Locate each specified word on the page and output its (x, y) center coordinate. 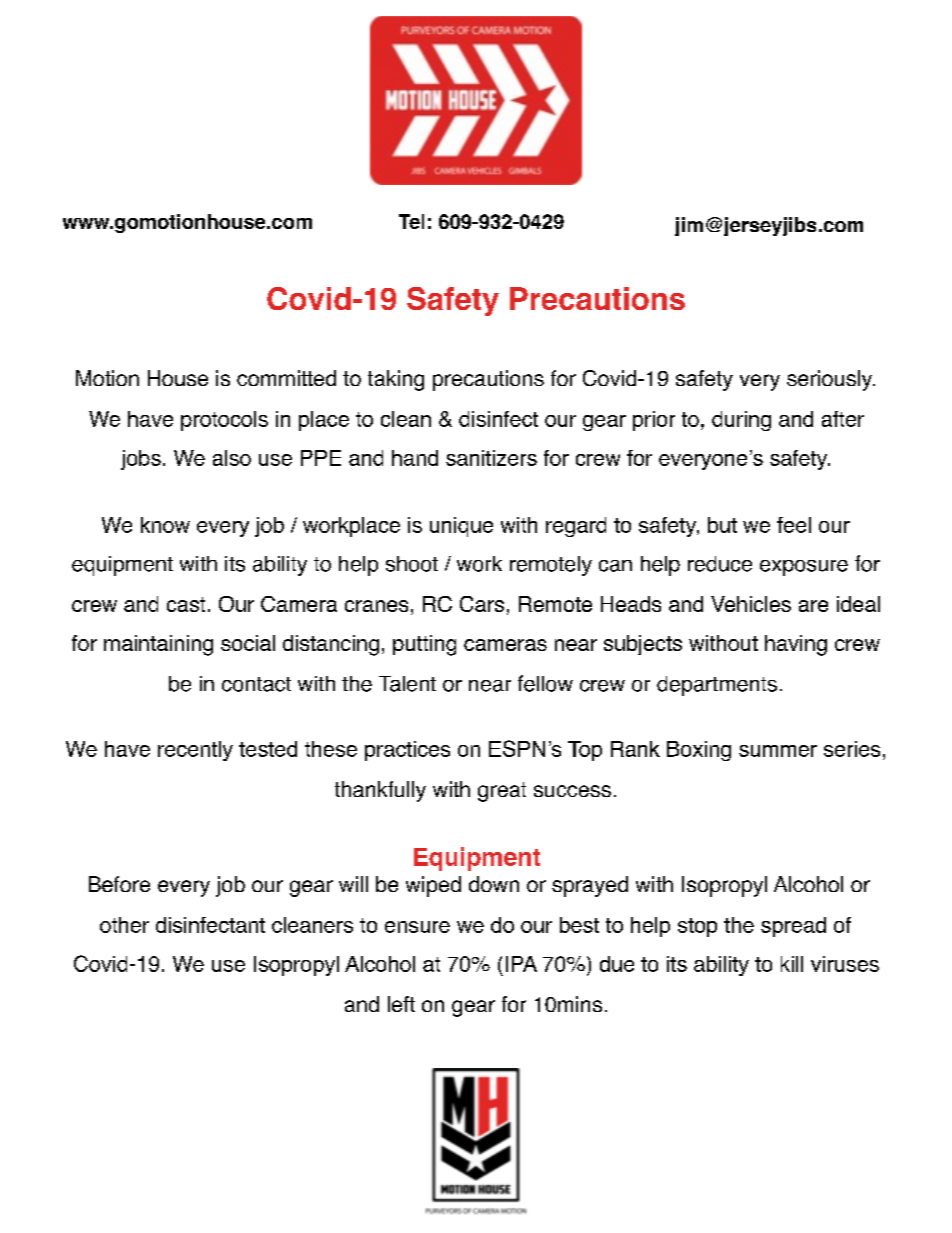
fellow (545, 683)
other (124, 925)
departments (717, 686)
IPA (521, 964)
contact (256, 684)
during (741, 421)
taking (396, 380)
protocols (224, 421)
